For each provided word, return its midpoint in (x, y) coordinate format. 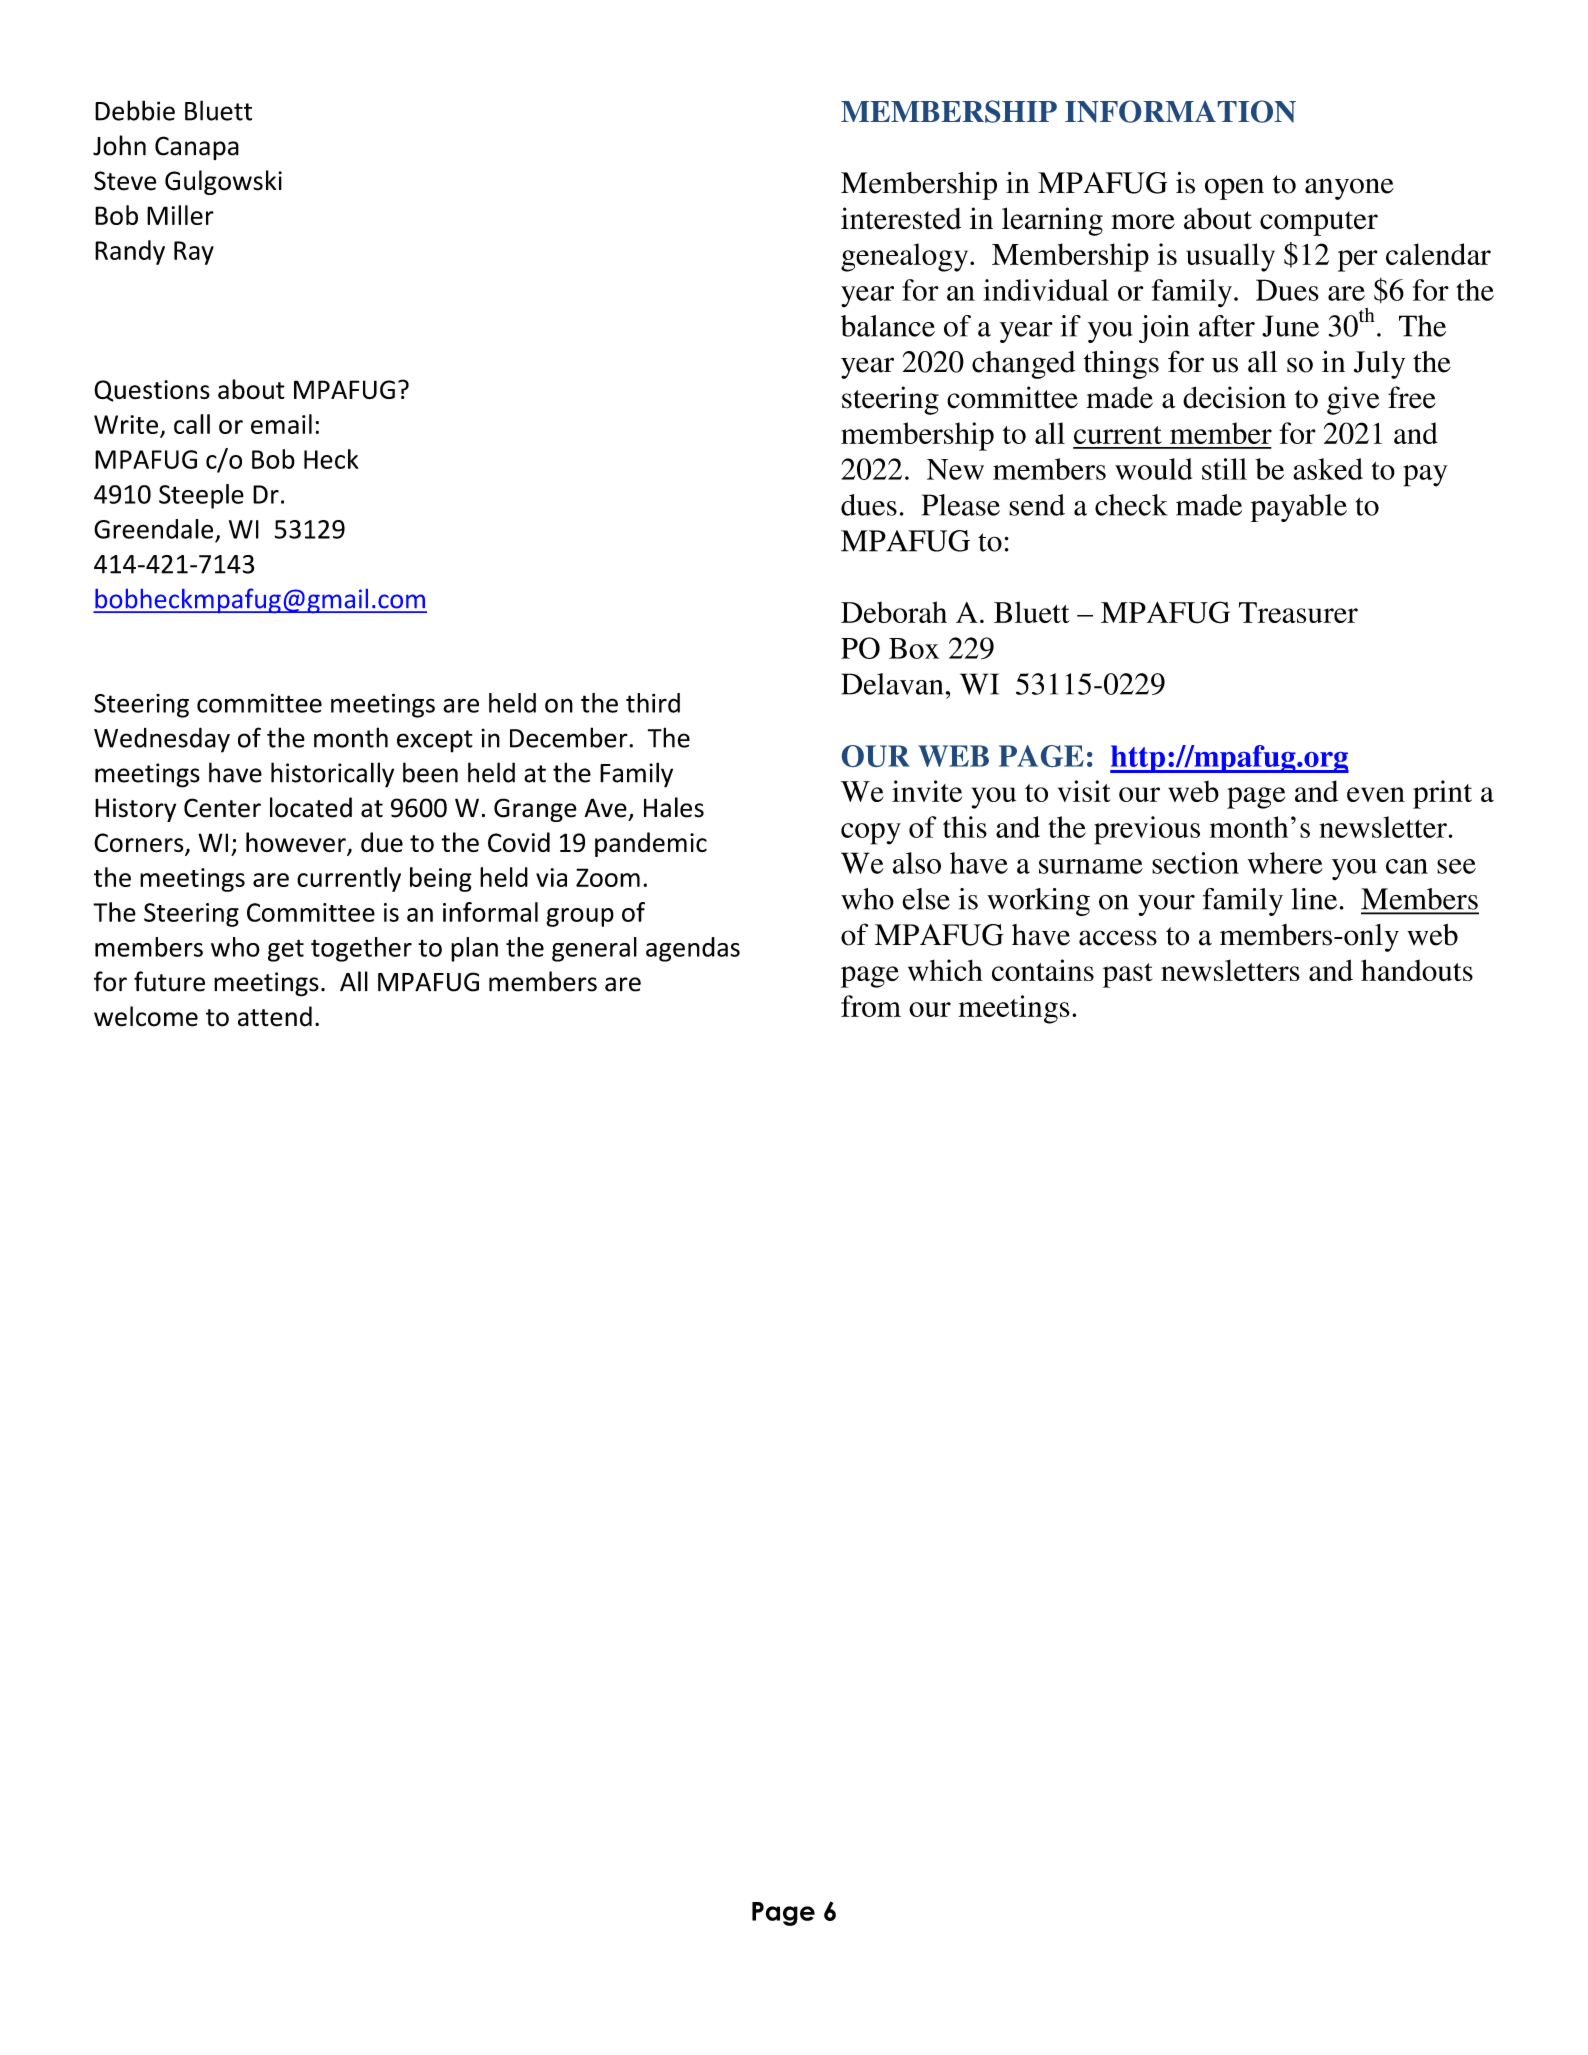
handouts (1417, 970)
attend (275, 1016)
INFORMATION (1180, 111)
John (119, 145)
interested (901, 218)
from (871, 1006)
